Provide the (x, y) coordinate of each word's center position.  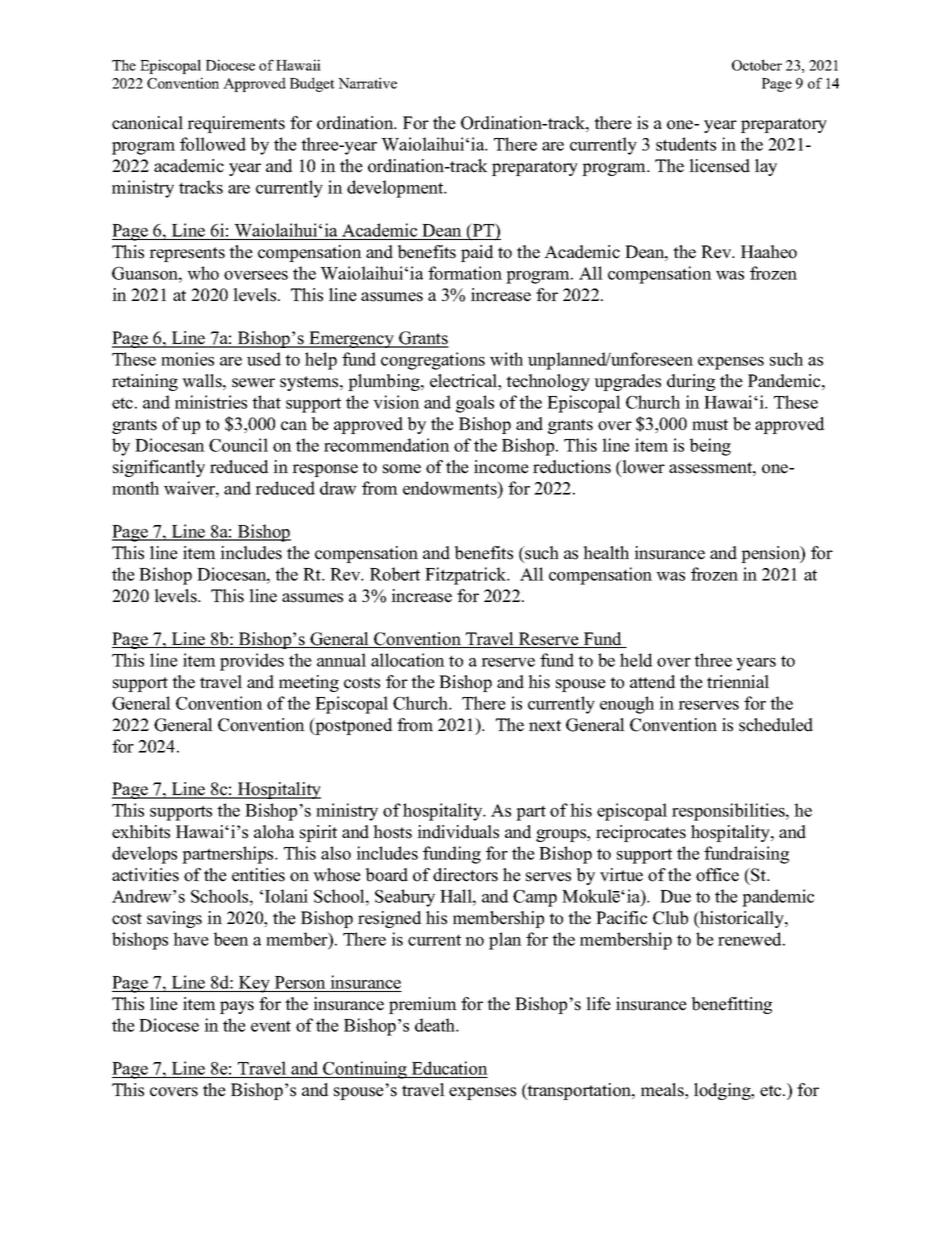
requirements (236, 124)
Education (450, 1068)
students (686, 144)
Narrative (367, 83)
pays (237, 1007)
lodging (723, 1091)
